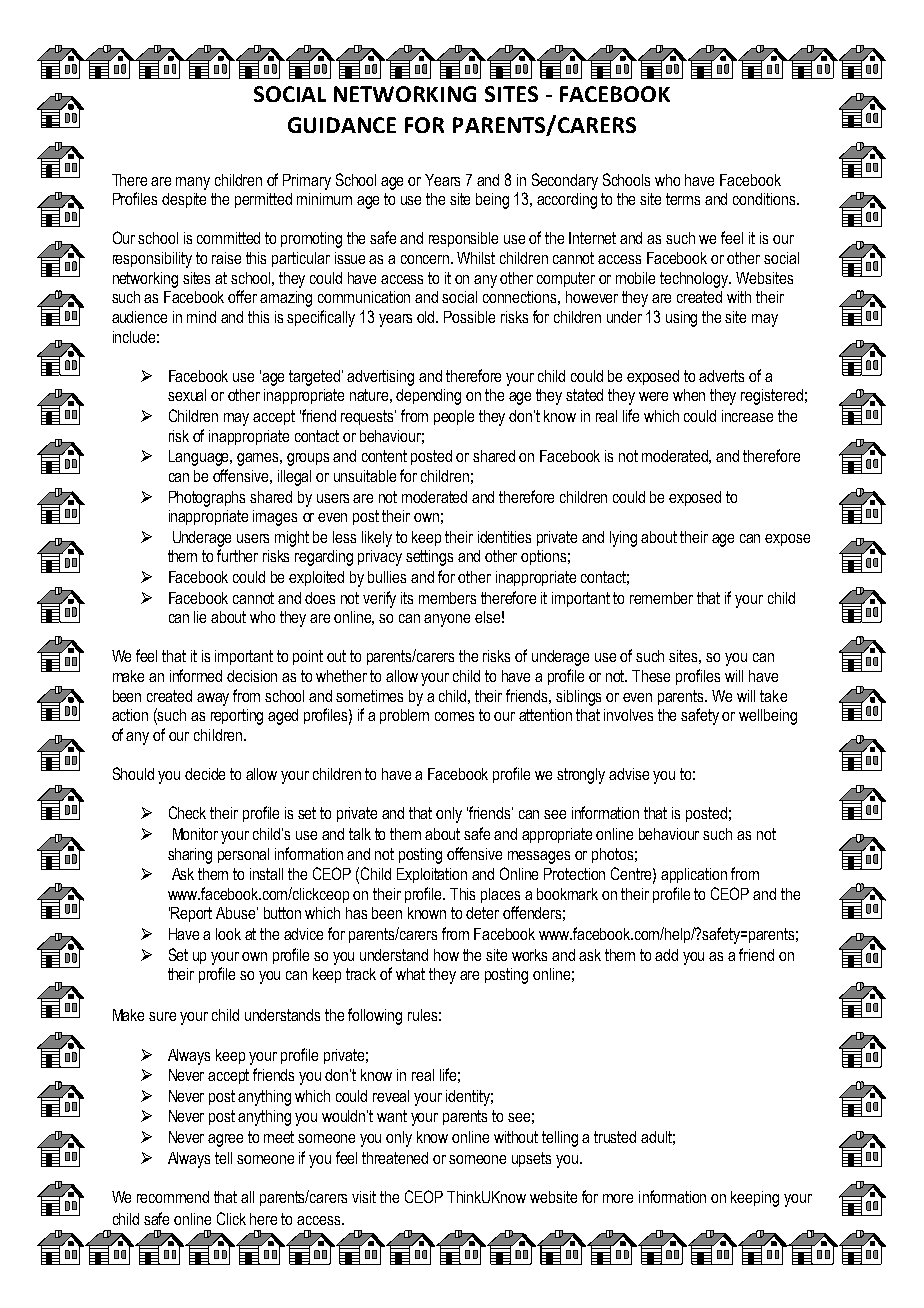 The width and height of the document is (924, 1308). What do you see at coordinates (694, 875) in the document?
I see `application` at bounding box center [694, 875].
